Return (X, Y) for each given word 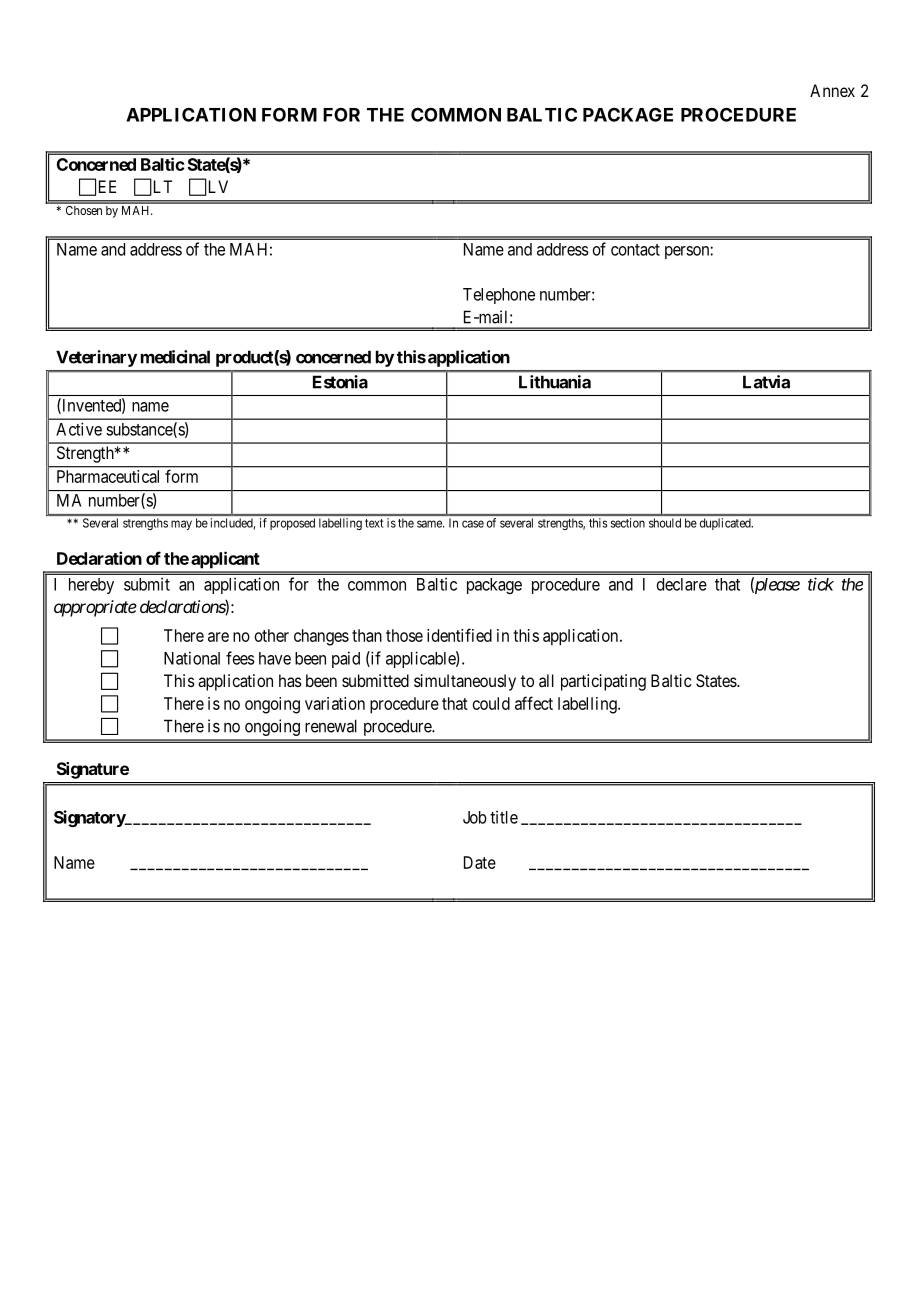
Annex (832, 90)
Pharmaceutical (108, 476)
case (473, 524)
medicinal (175, 357)
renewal (331, 726)
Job (475, 817)
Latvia (766, 382)
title (504, 817)
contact (635, 250)
